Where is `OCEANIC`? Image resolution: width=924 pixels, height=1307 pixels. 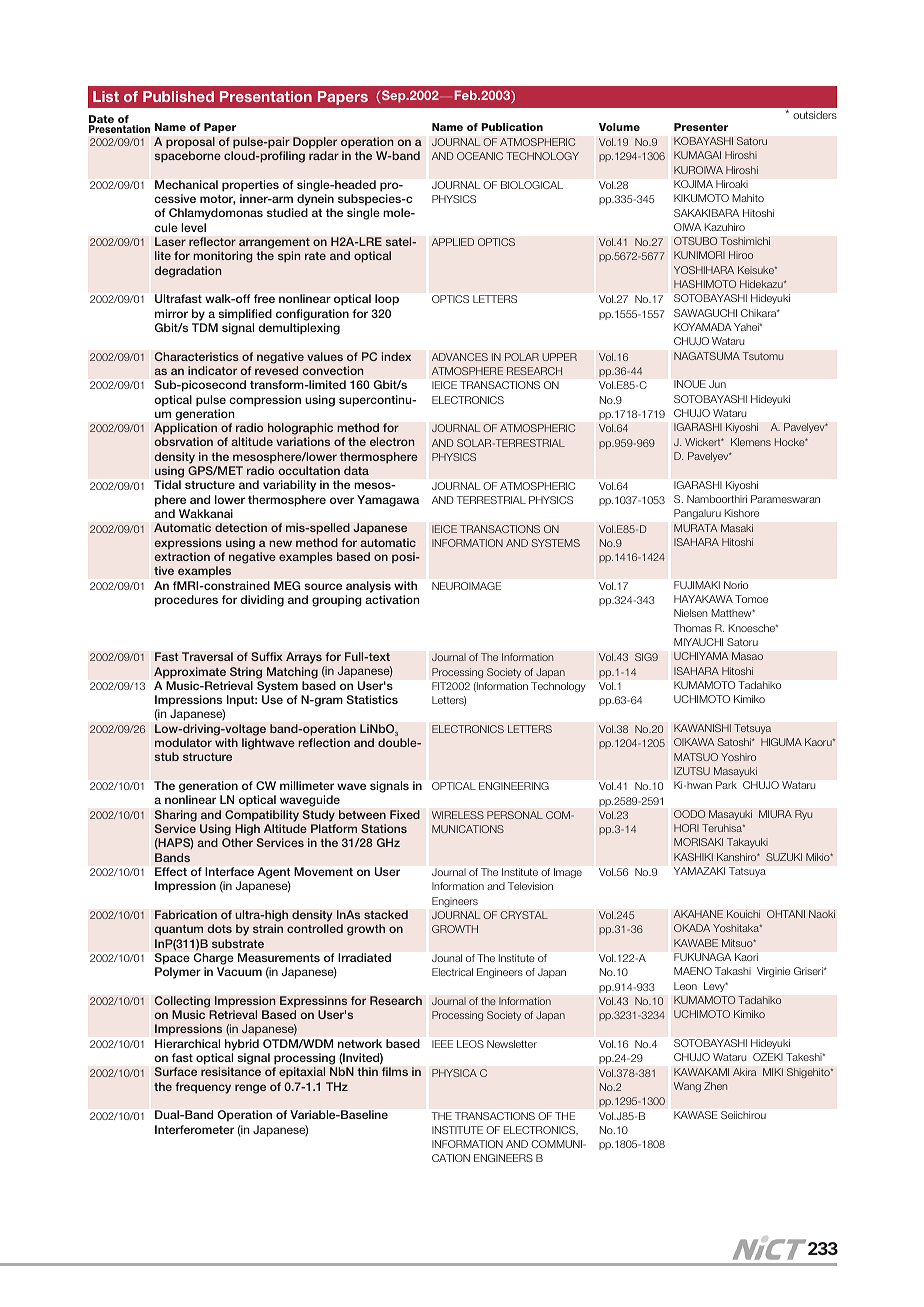
OCEANIC is located at coordinates (480, 156).
